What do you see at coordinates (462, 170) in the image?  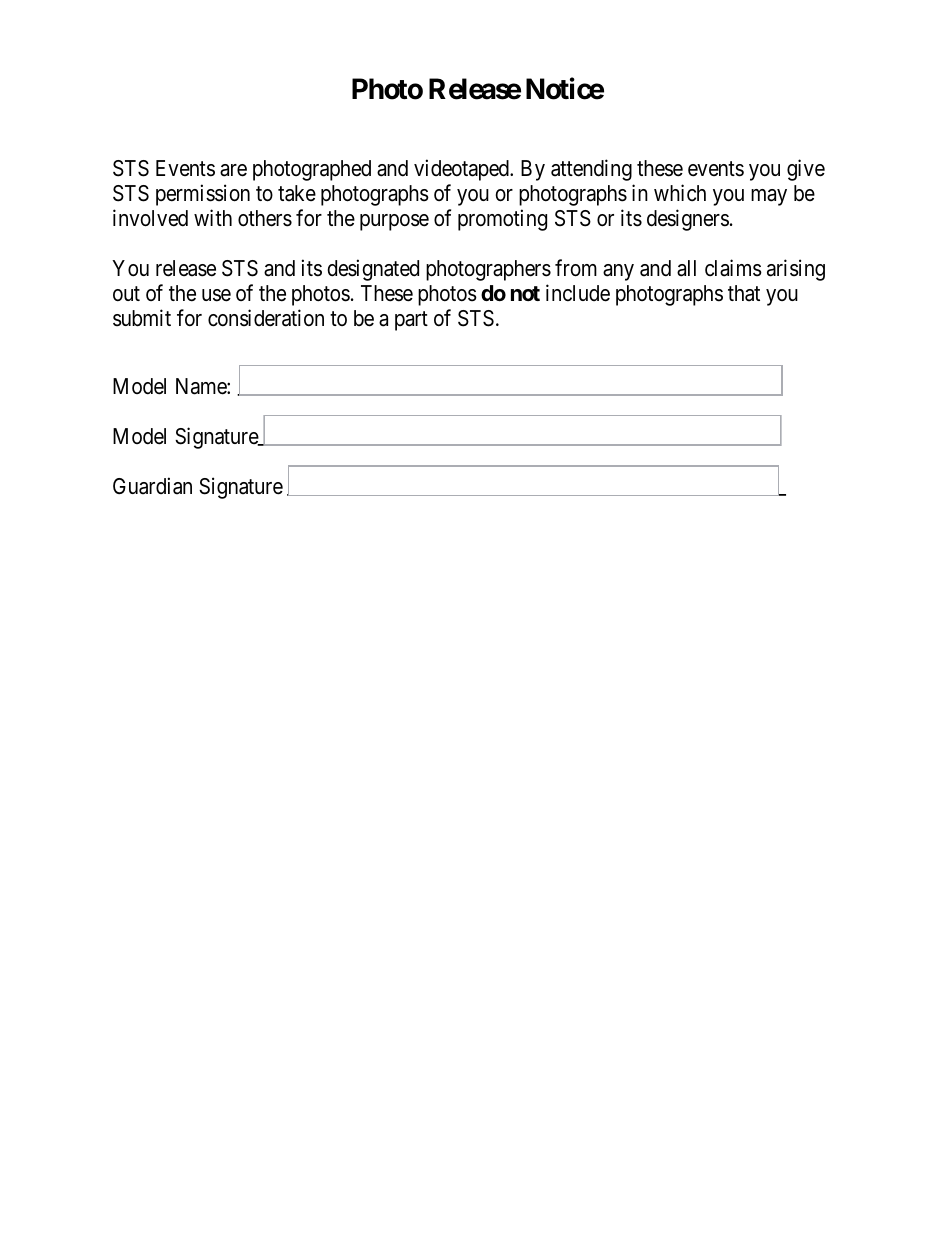 I see `videotaped` at bounding box center [462, 170].
